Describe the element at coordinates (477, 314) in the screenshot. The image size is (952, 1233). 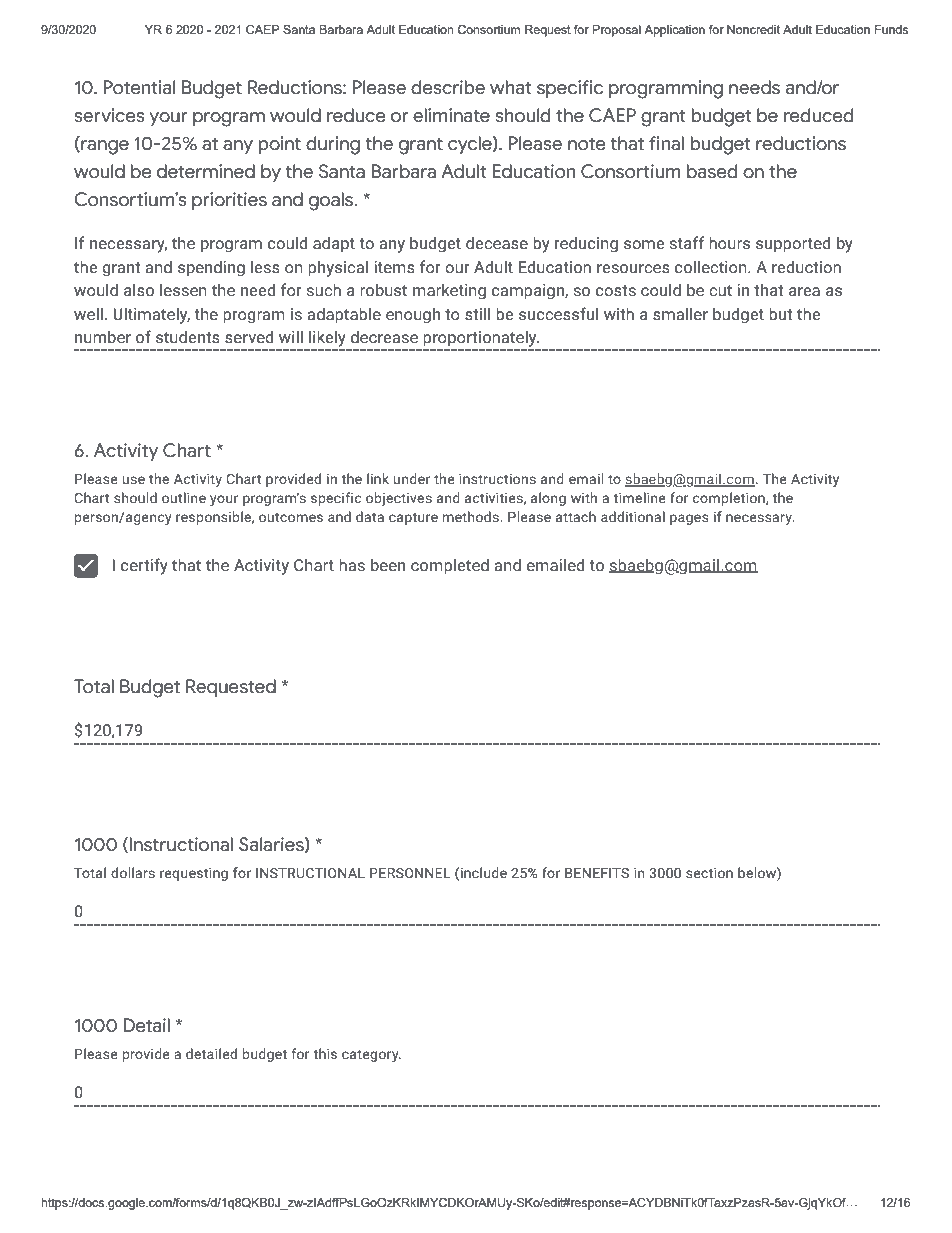
I see `still` at that location.
